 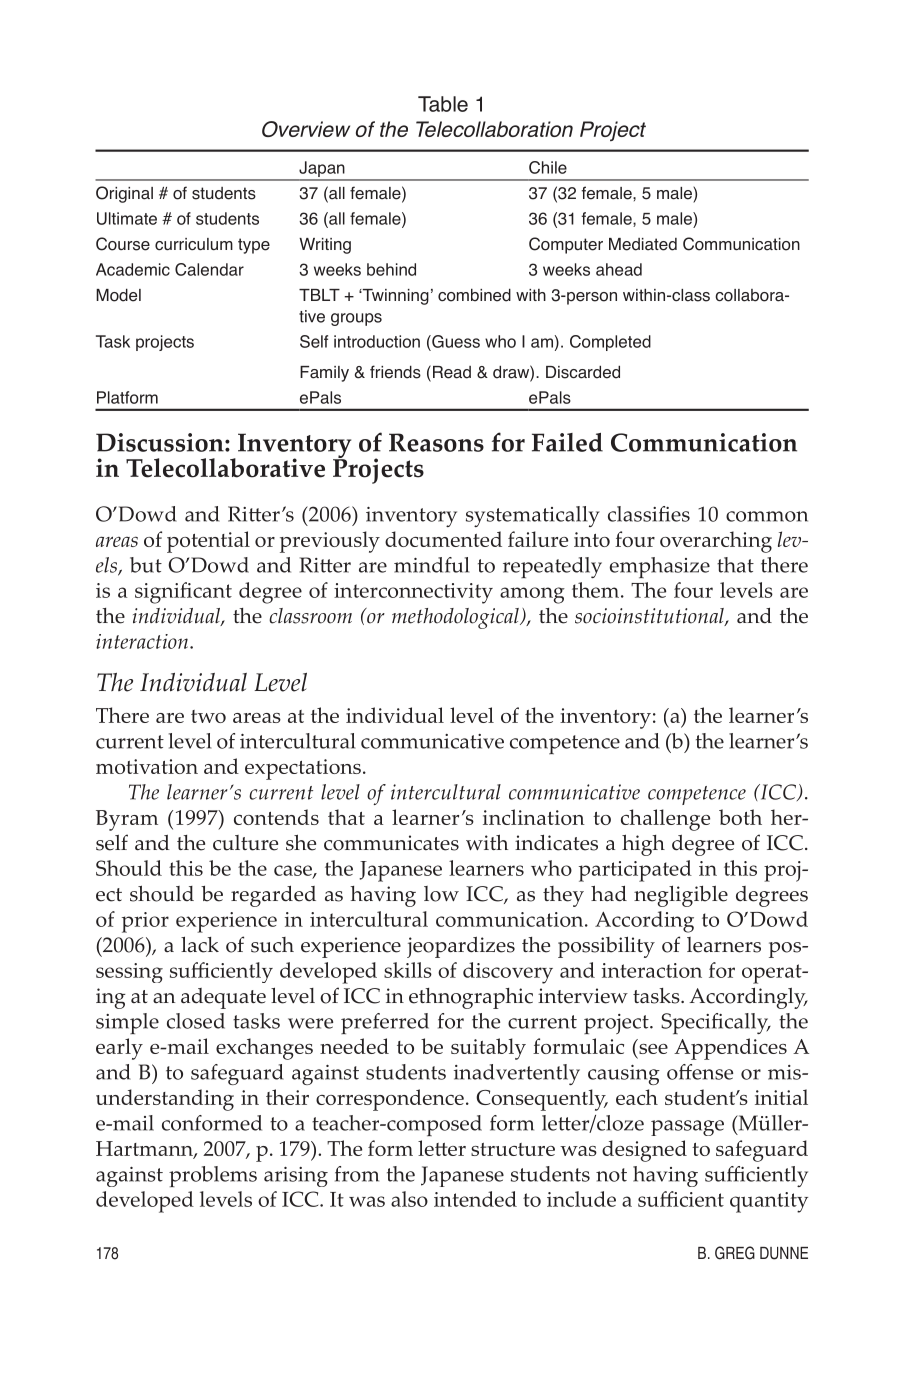 I want to click on Mediated, so click(x=643, y=244).
